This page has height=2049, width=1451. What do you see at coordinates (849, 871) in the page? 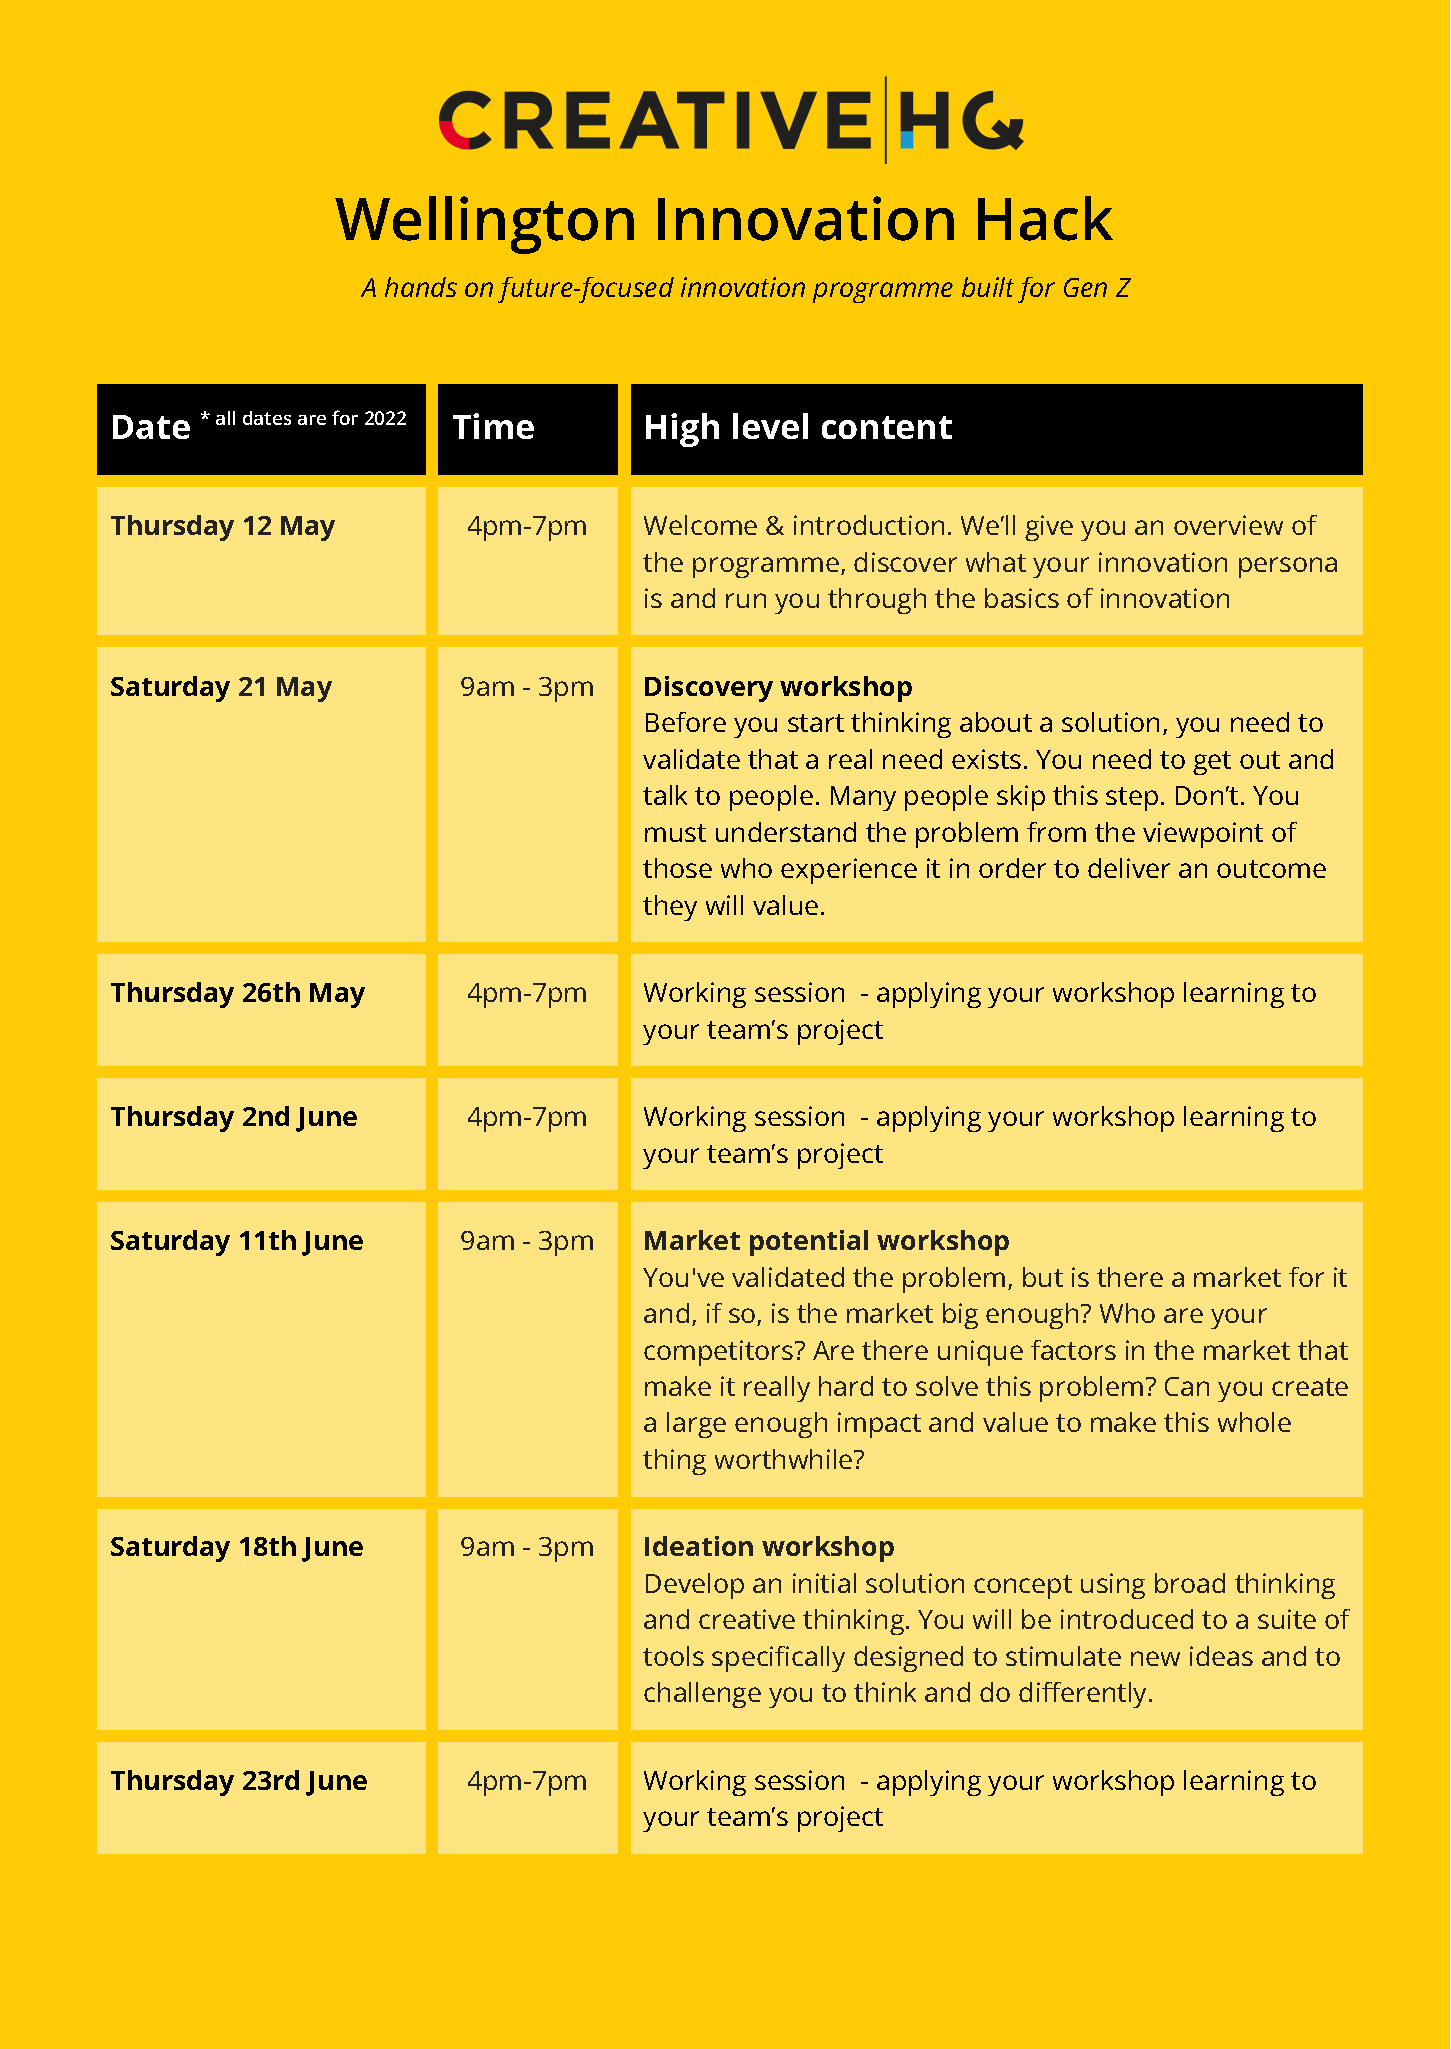
I see `experience` at bounding box center [849, 871].
